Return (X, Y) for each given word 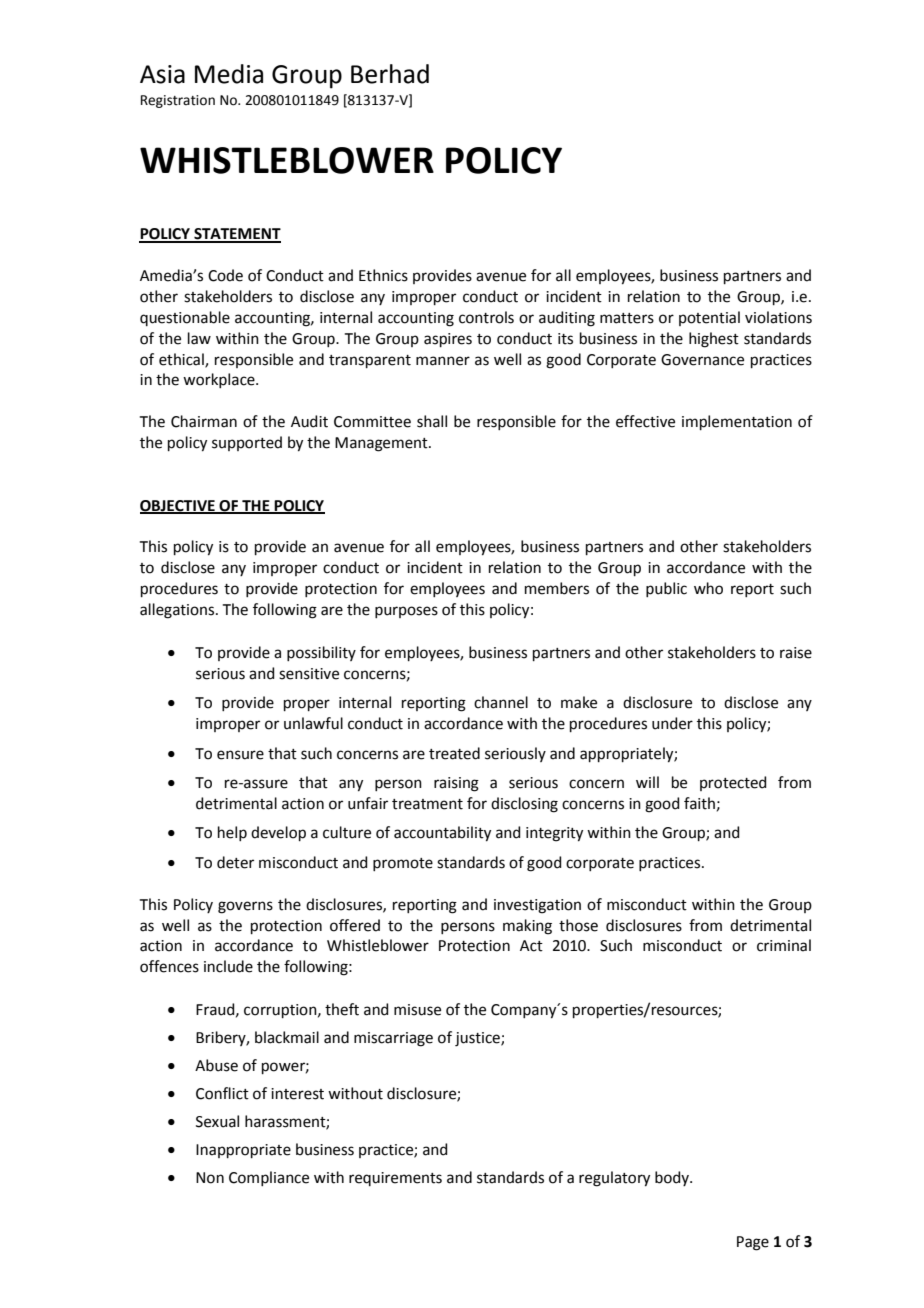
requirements (395, 1179)
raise (796, 653)
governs (245, 907)
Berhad (390, 74)
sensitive (309, 674)
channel (501, 702)
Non (210, 1178)
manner (443, 361)
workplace (220, 380)
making (527, 927)
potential (709, 318)
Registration (178, 101)
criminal (784, 945)
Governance (702, 360)
